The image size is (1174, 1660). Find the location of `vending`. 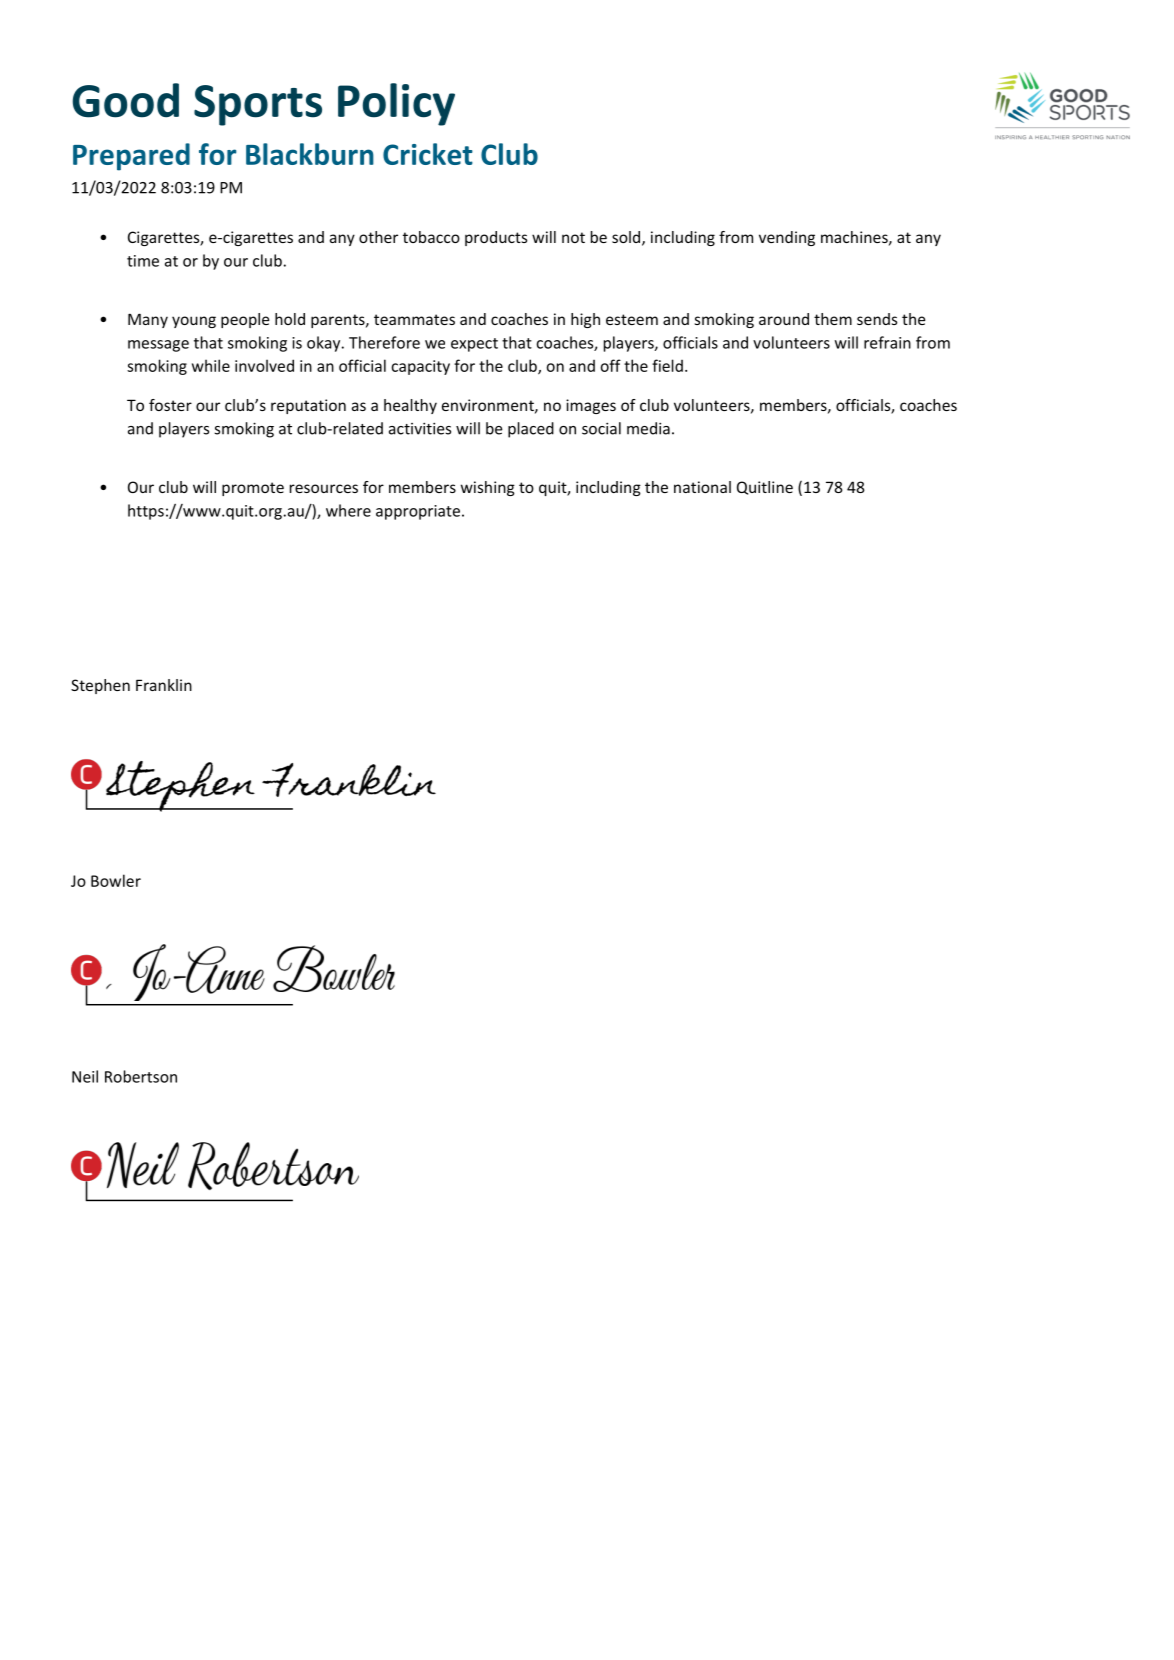

vending is located at coordinates (787, 238).
